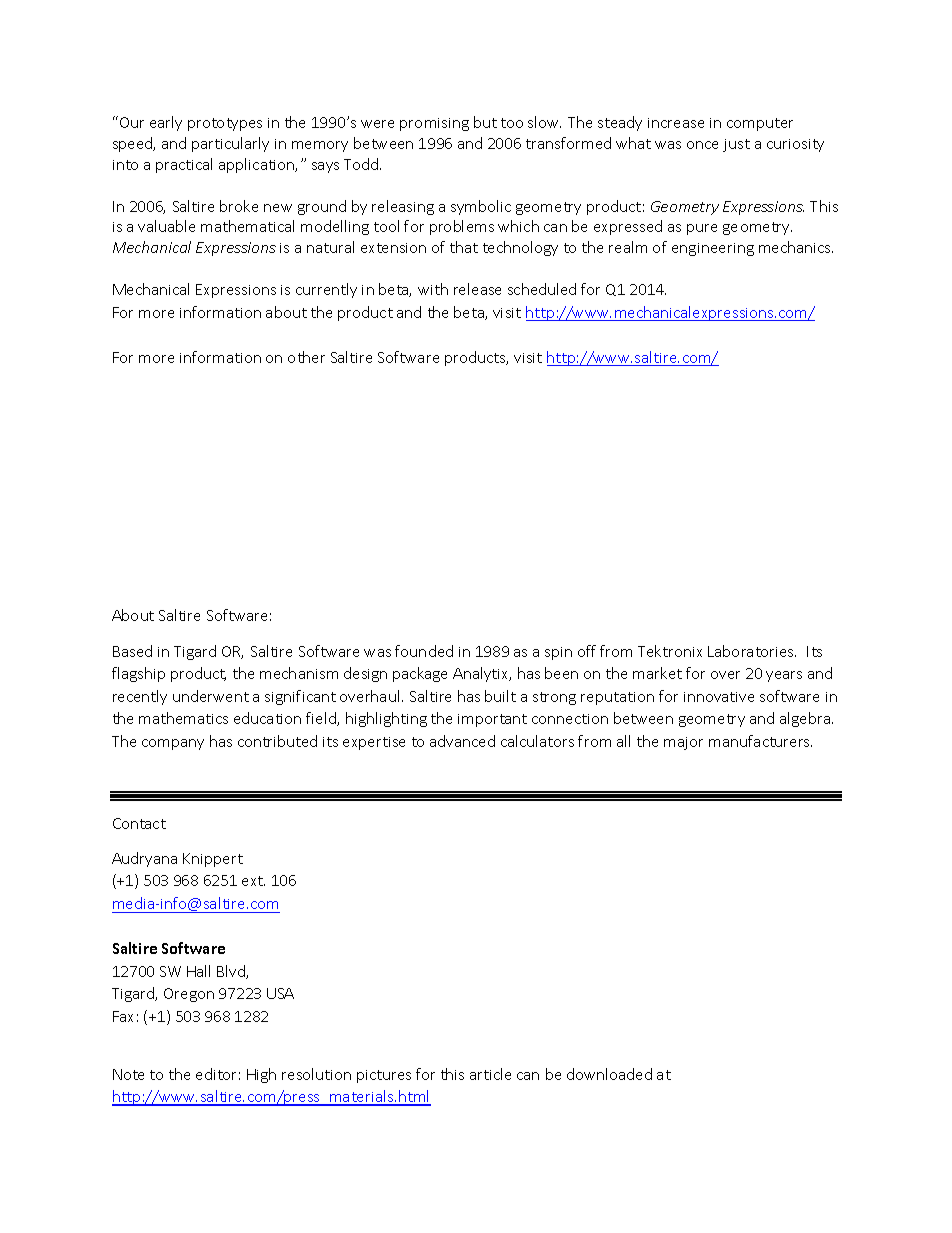 This screenshot has height=1233, width=952. I want to click on Based, so click(132, 651).
